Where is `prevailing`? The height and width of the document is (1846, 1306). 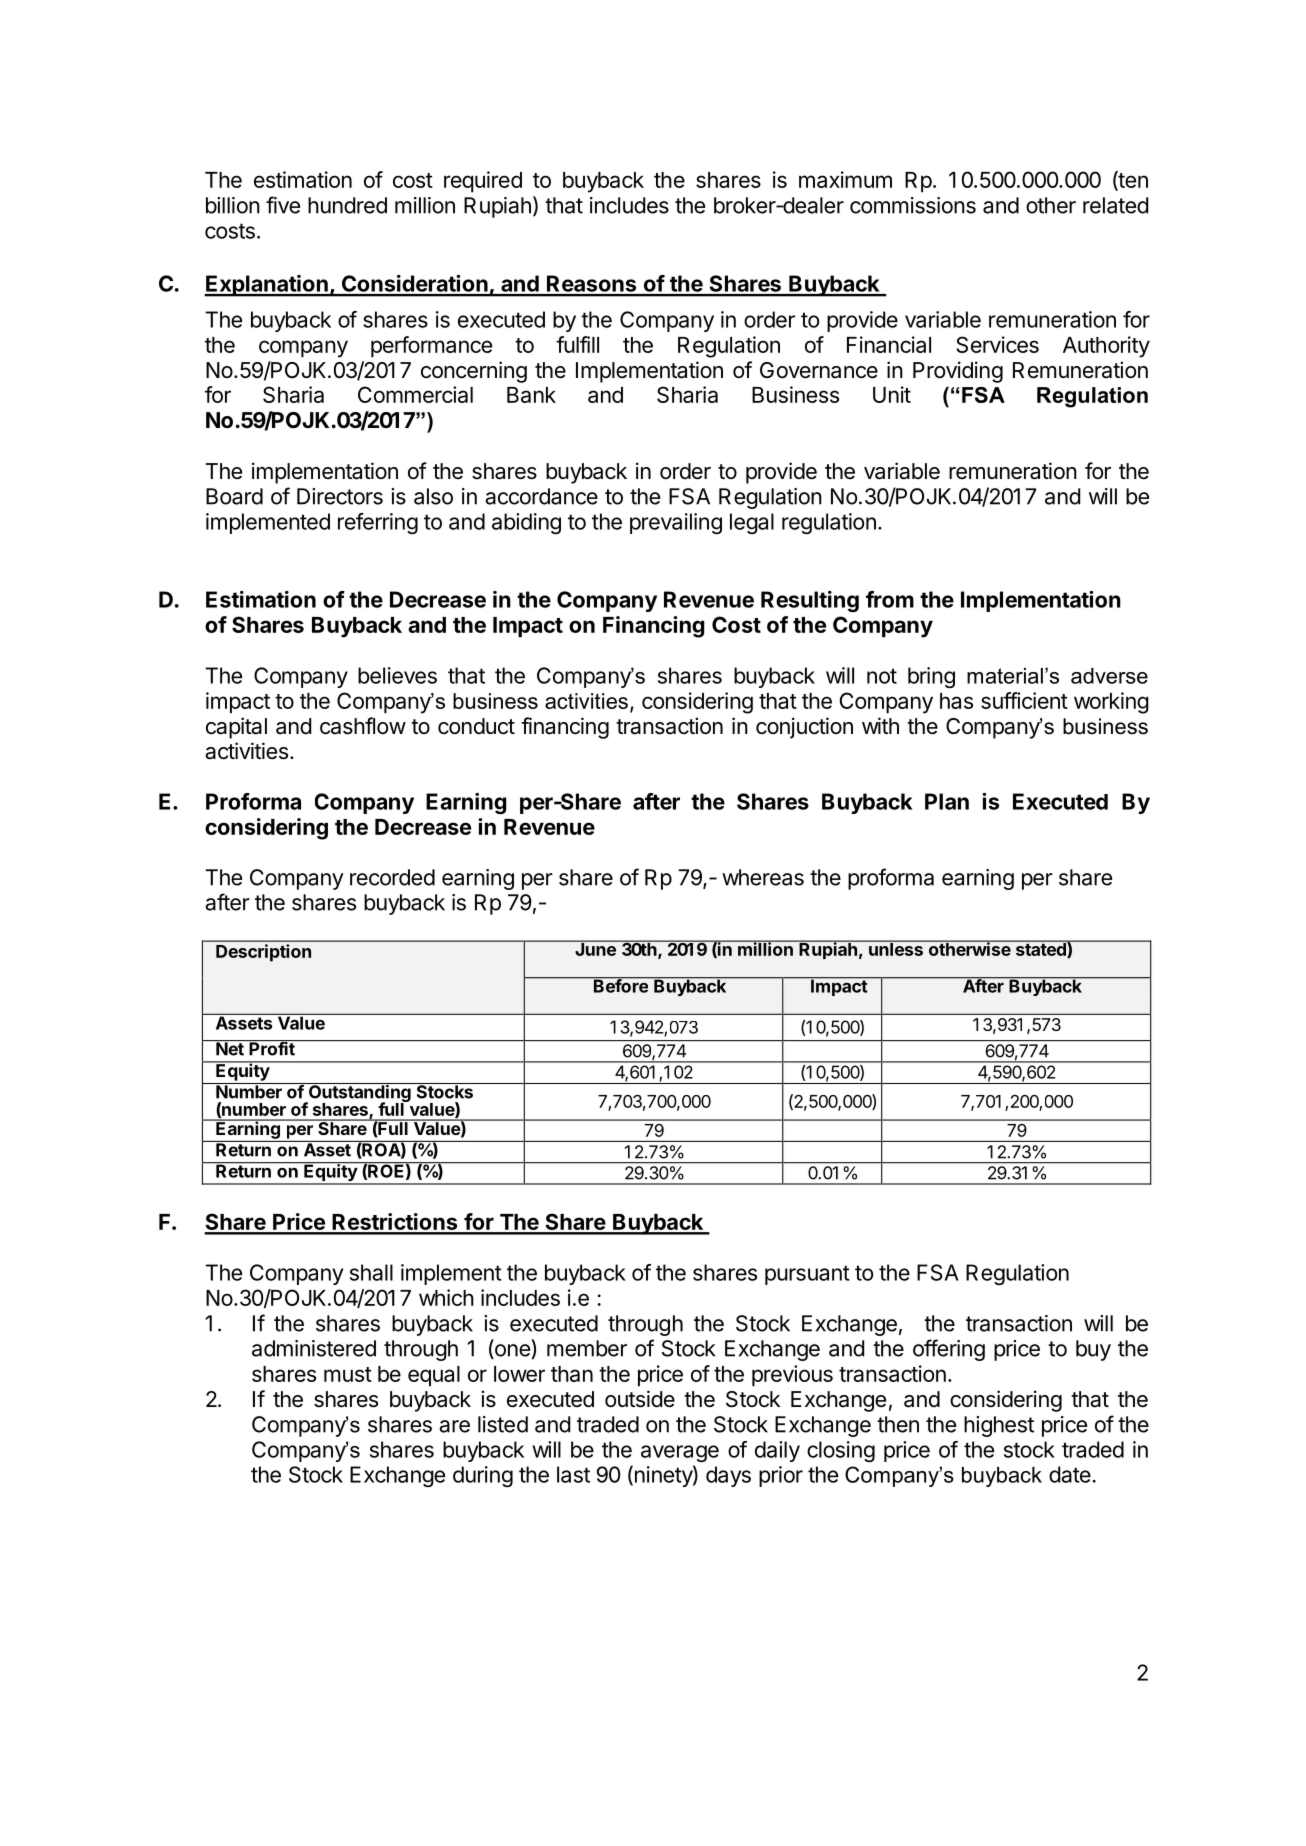 prevailing is located at coordinates (676, 523).
